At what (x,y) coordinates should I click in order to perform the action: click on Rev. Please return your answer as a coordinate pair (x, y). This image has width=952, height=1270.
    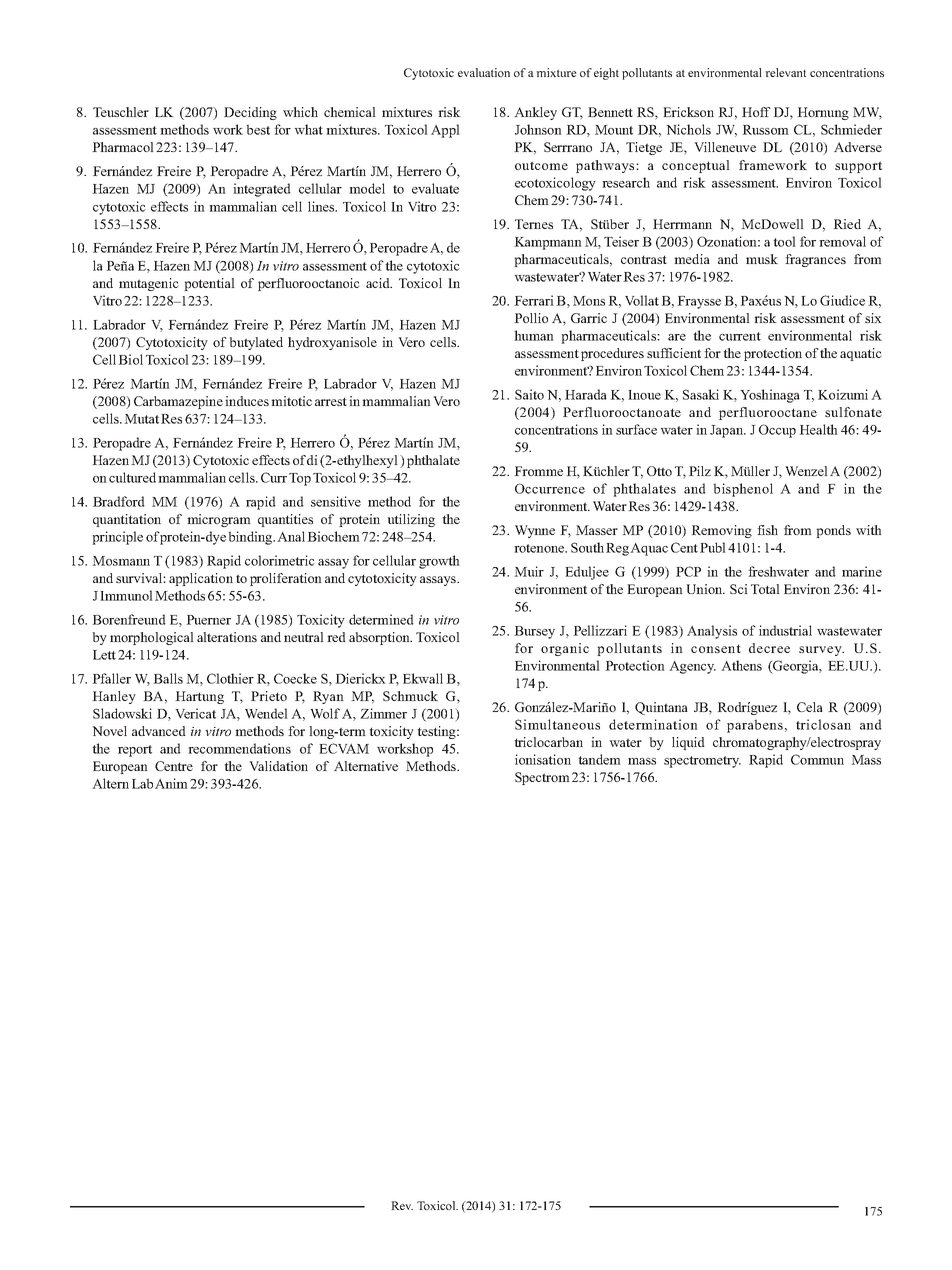
    Looking at the image, I should click on (402, 1205).
